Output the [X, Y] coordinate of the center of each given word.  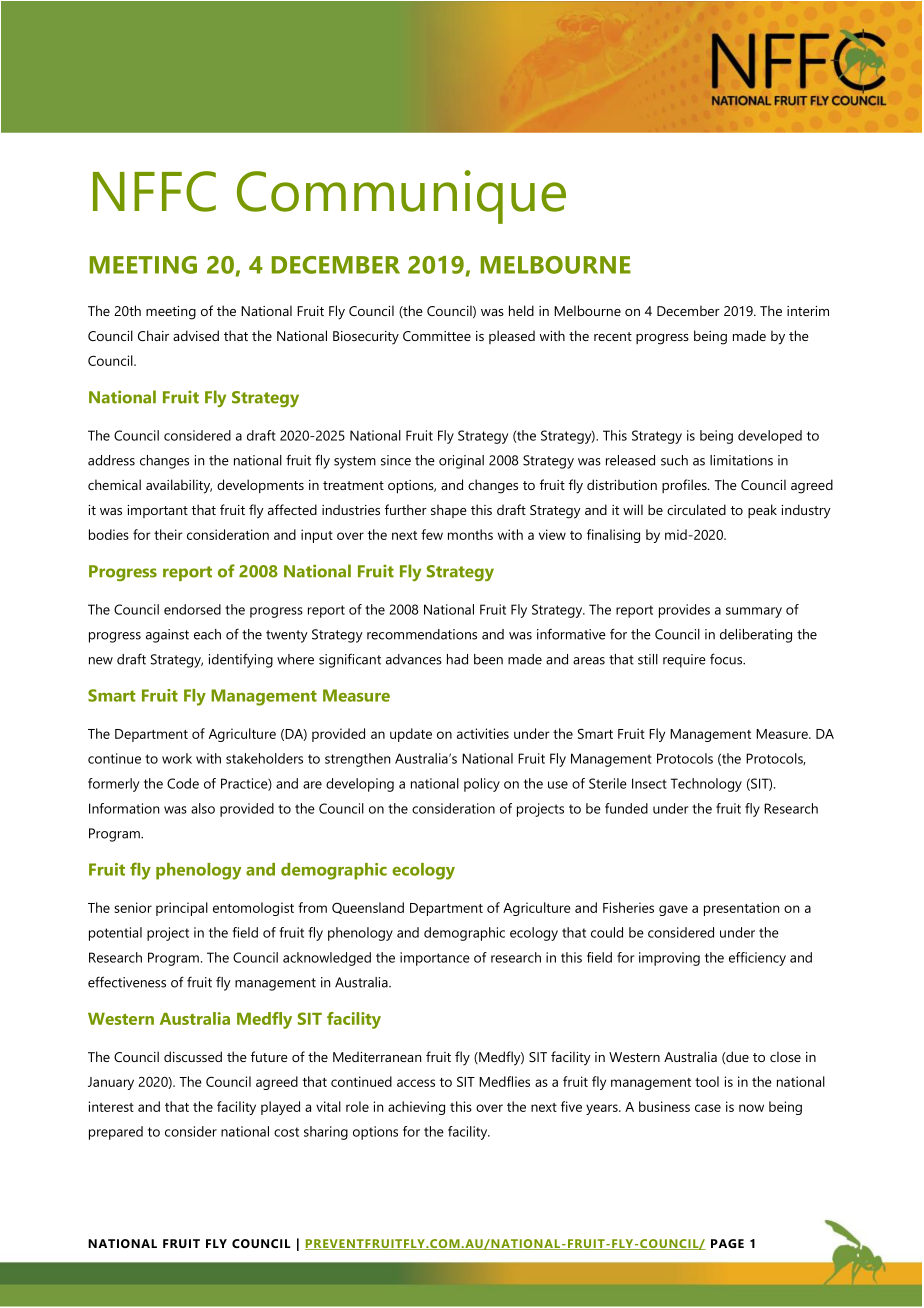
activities [483, 733]
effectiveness [127, 982]
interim [808, 311]
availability [179, 486]
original [461, 462]
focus [727, 659]
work [177, 758]
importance [435, 959]
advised [196, 335]
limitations [741, 460]
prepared [116, 1133]
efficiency [757, 959]
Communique [401, 197]
